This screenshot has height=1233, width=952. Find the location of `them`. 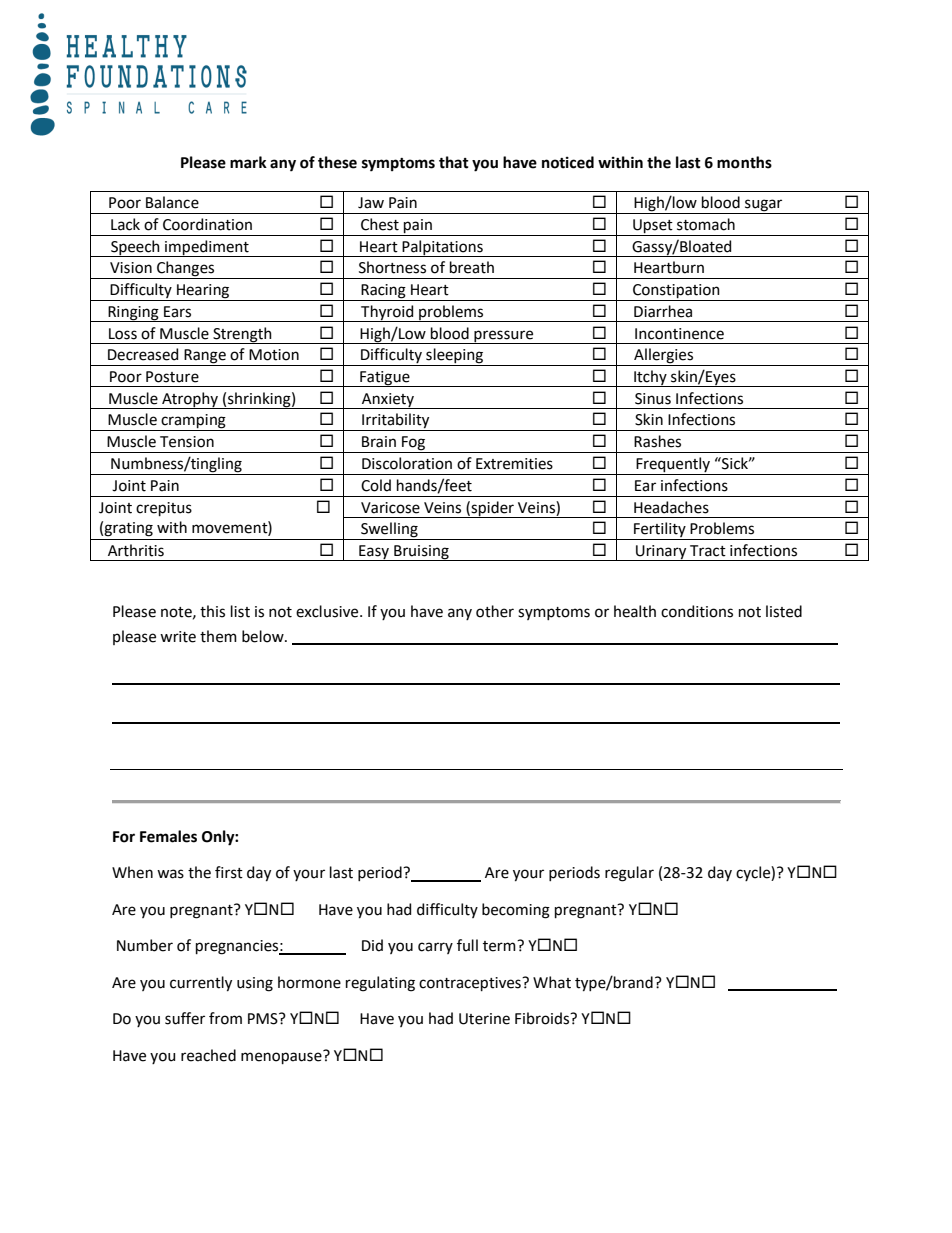

them is located at coordinates (218, 636).
